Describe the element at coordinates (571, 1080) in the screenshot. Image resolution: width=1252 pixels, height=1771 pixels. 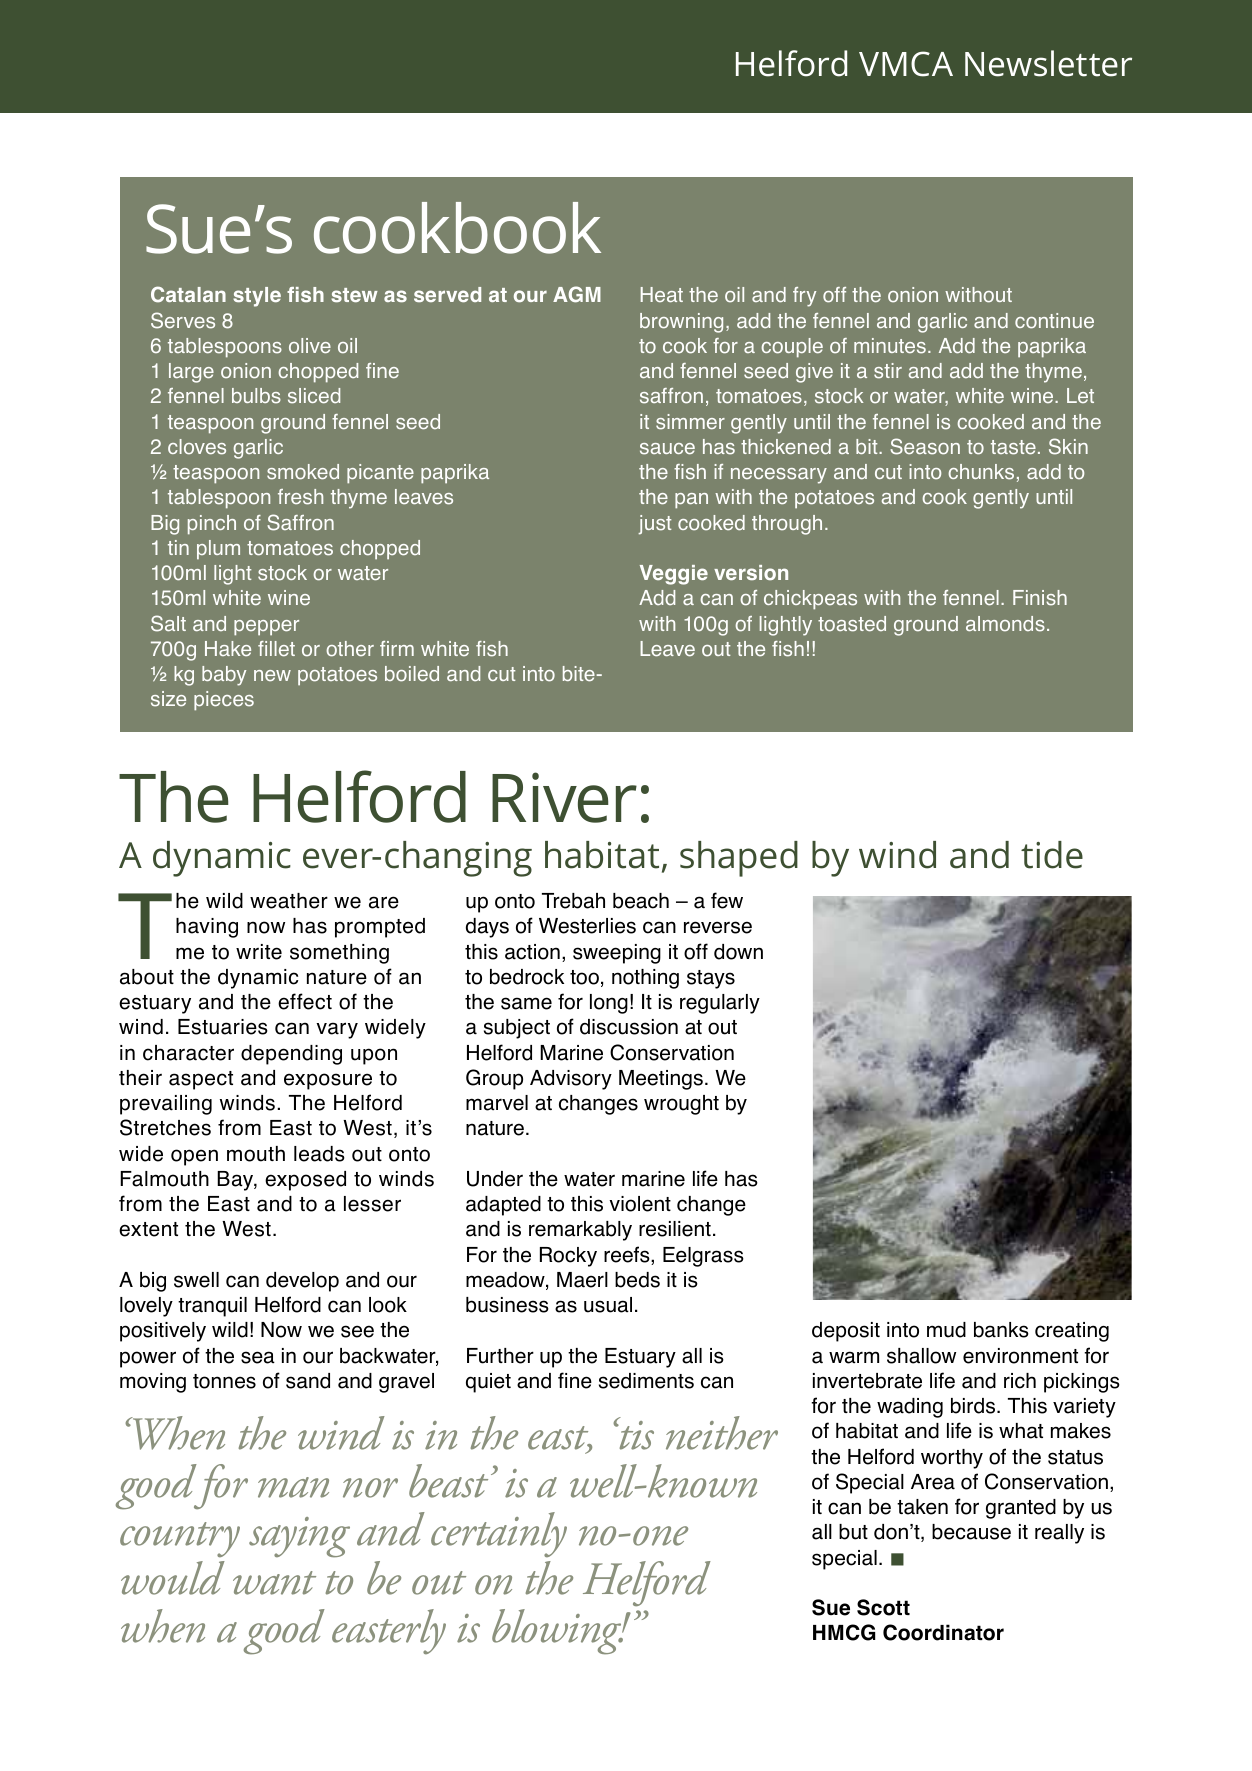
I see `Advisory` at that location.
